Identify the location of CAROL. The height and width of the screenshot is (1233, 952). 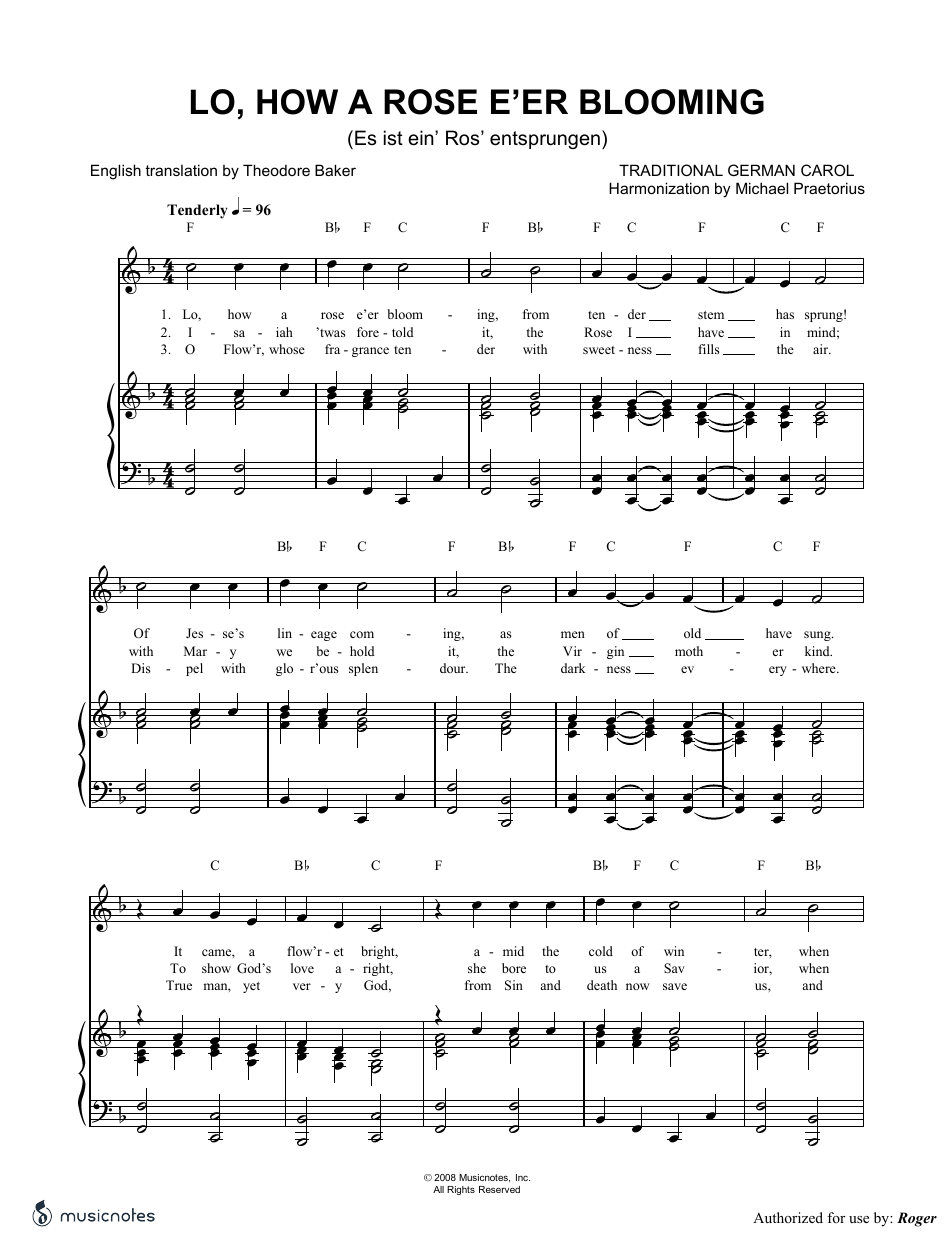
(827, 170).
